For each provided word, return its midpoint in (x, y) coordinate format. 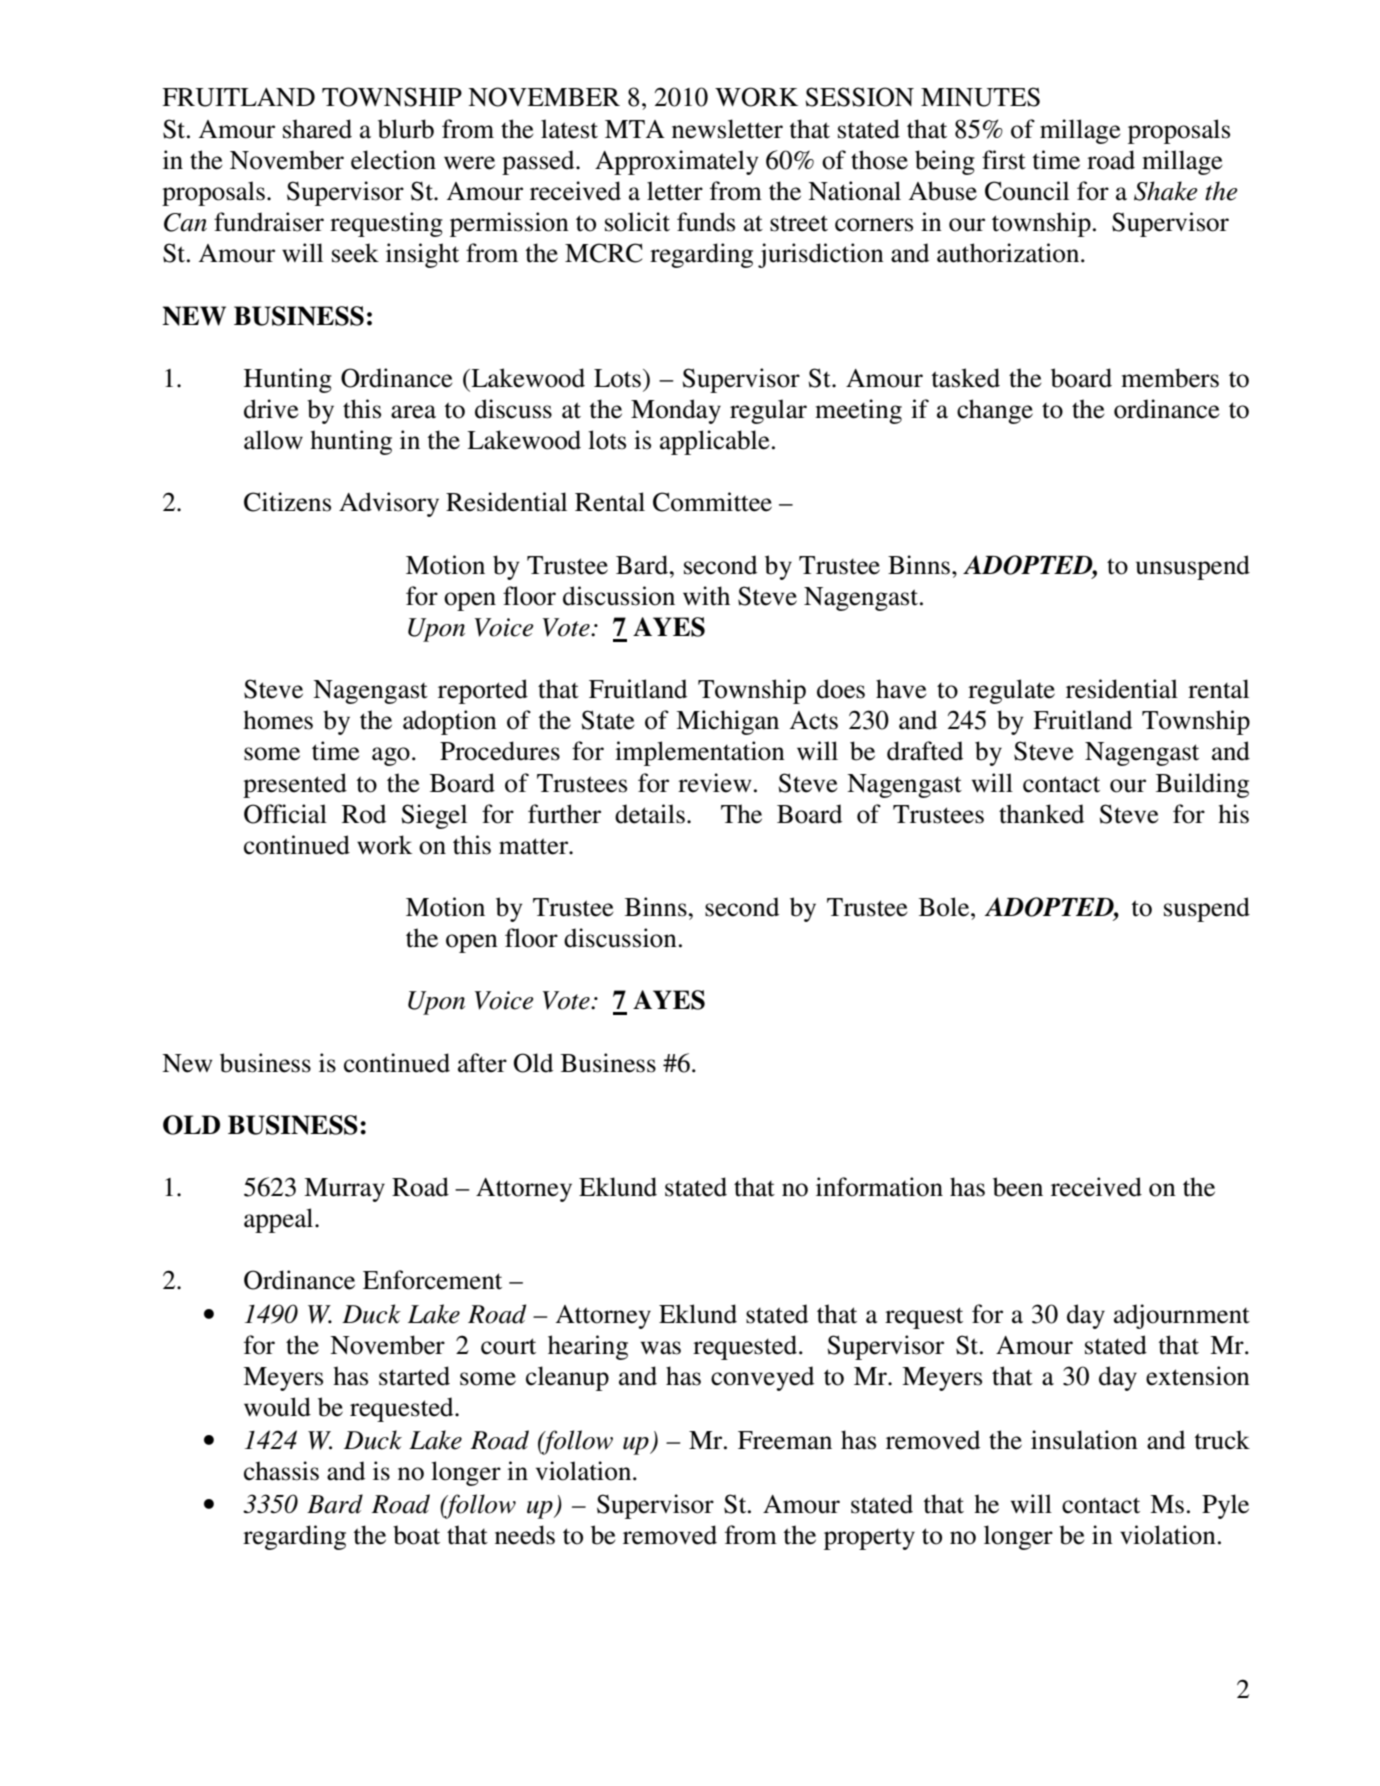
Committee (712, 502)
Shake (1165, 191)
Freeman (785, 1440)
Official (285, 814)
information (879, 1187)
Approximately (677, 162)
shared (317, 129)
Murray (344, 1190)
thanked (1041, 814)
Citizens (287, 502)
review (715, 783)
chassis (281, 1471)
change (995, 411)
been (1018, 1187)
